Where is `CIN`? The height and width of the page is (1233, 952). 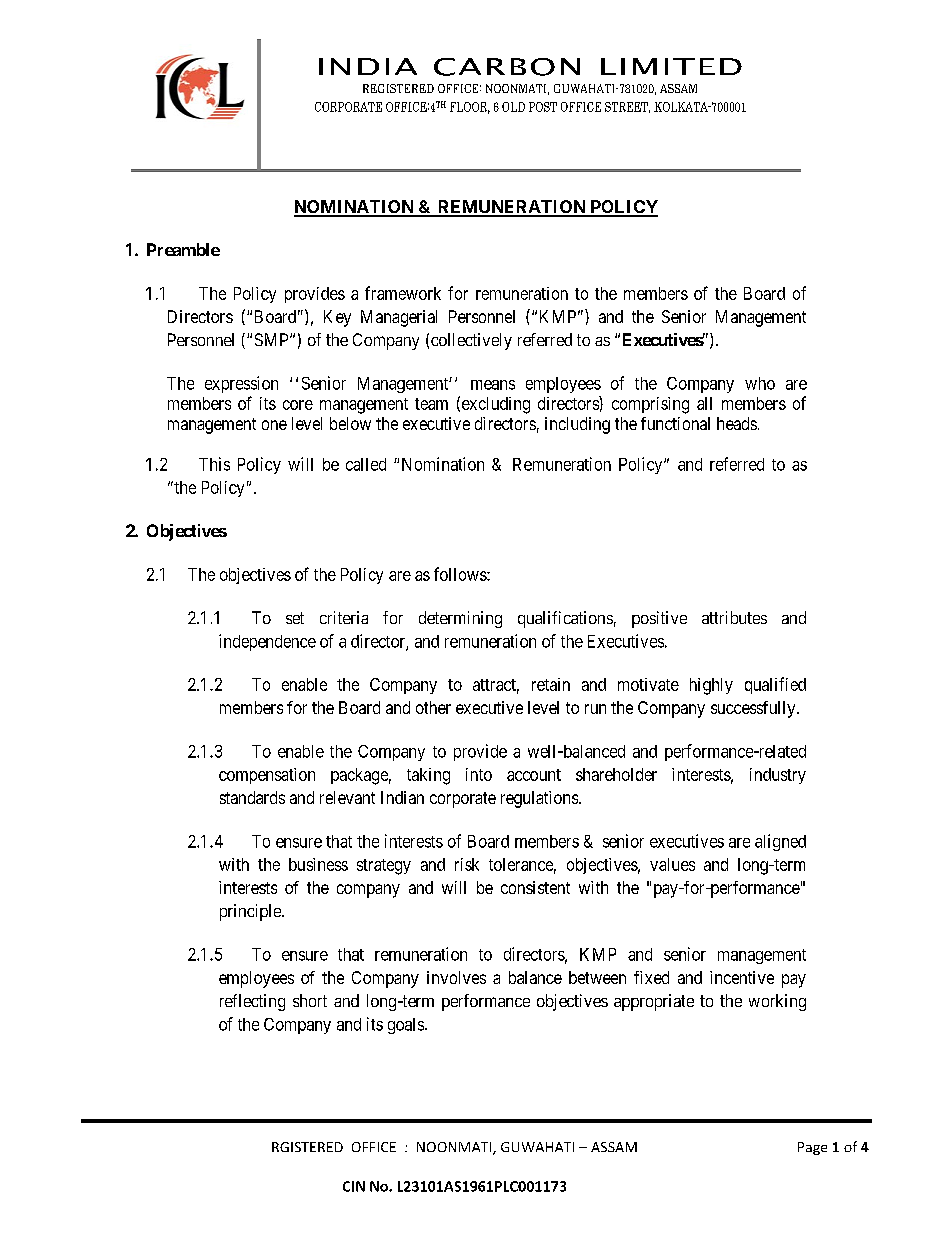 CIN is located at coordinates (354, 1186).
